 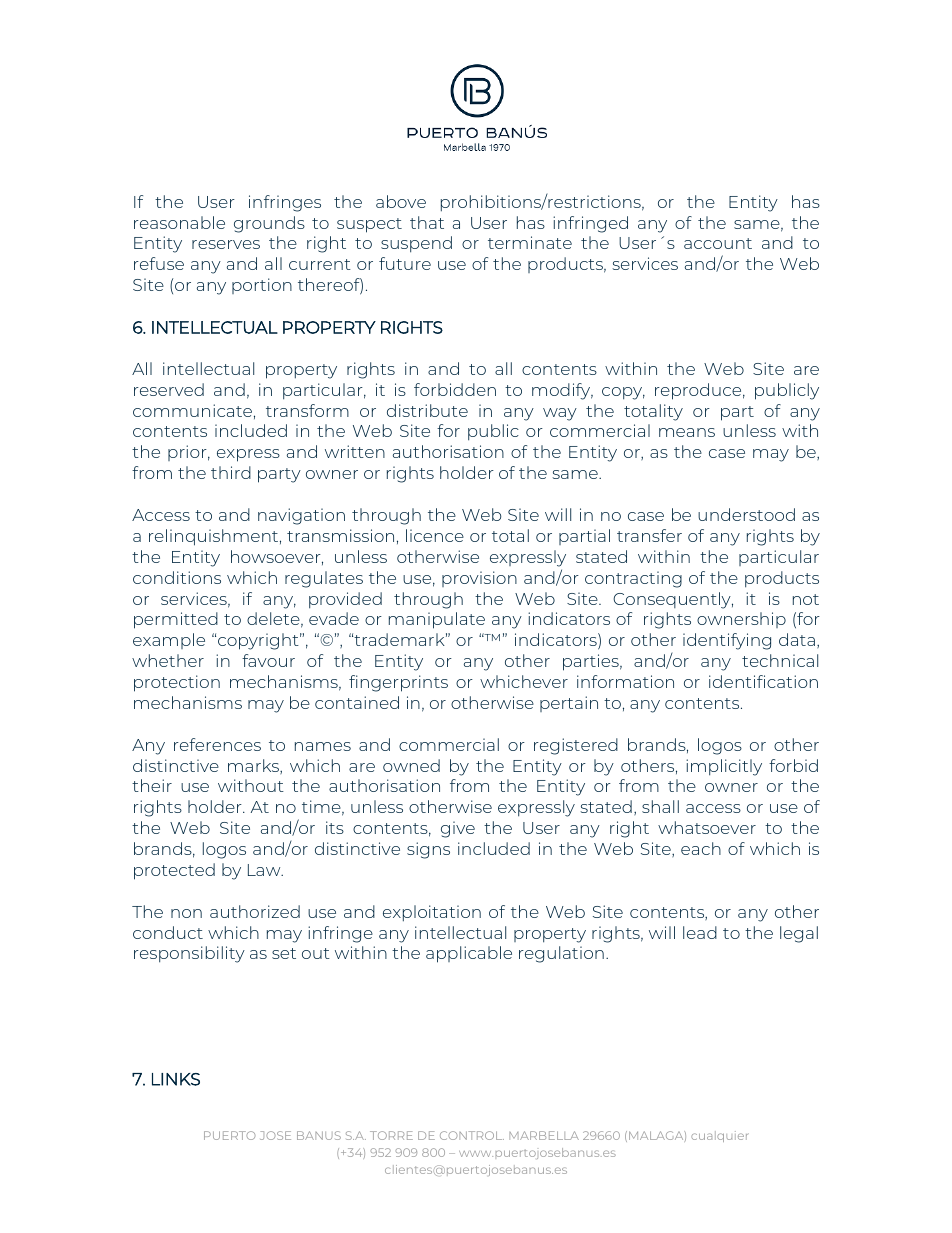 What do you see at coordinates (437, 620) in the page?
I see `manipulate` at bounding box center [437, 620].
